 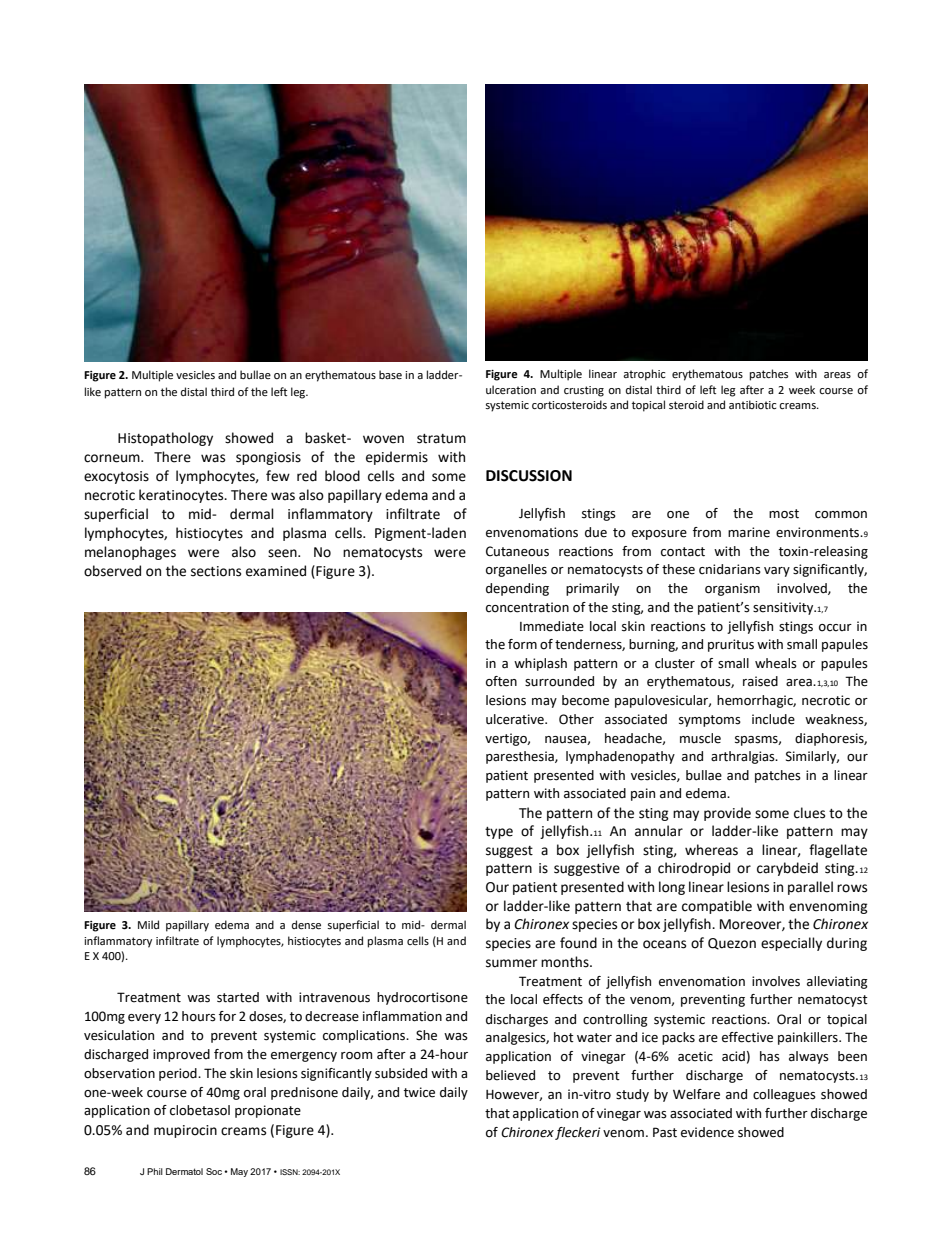 I want to click on twice, so click(x=419, y=1092).
